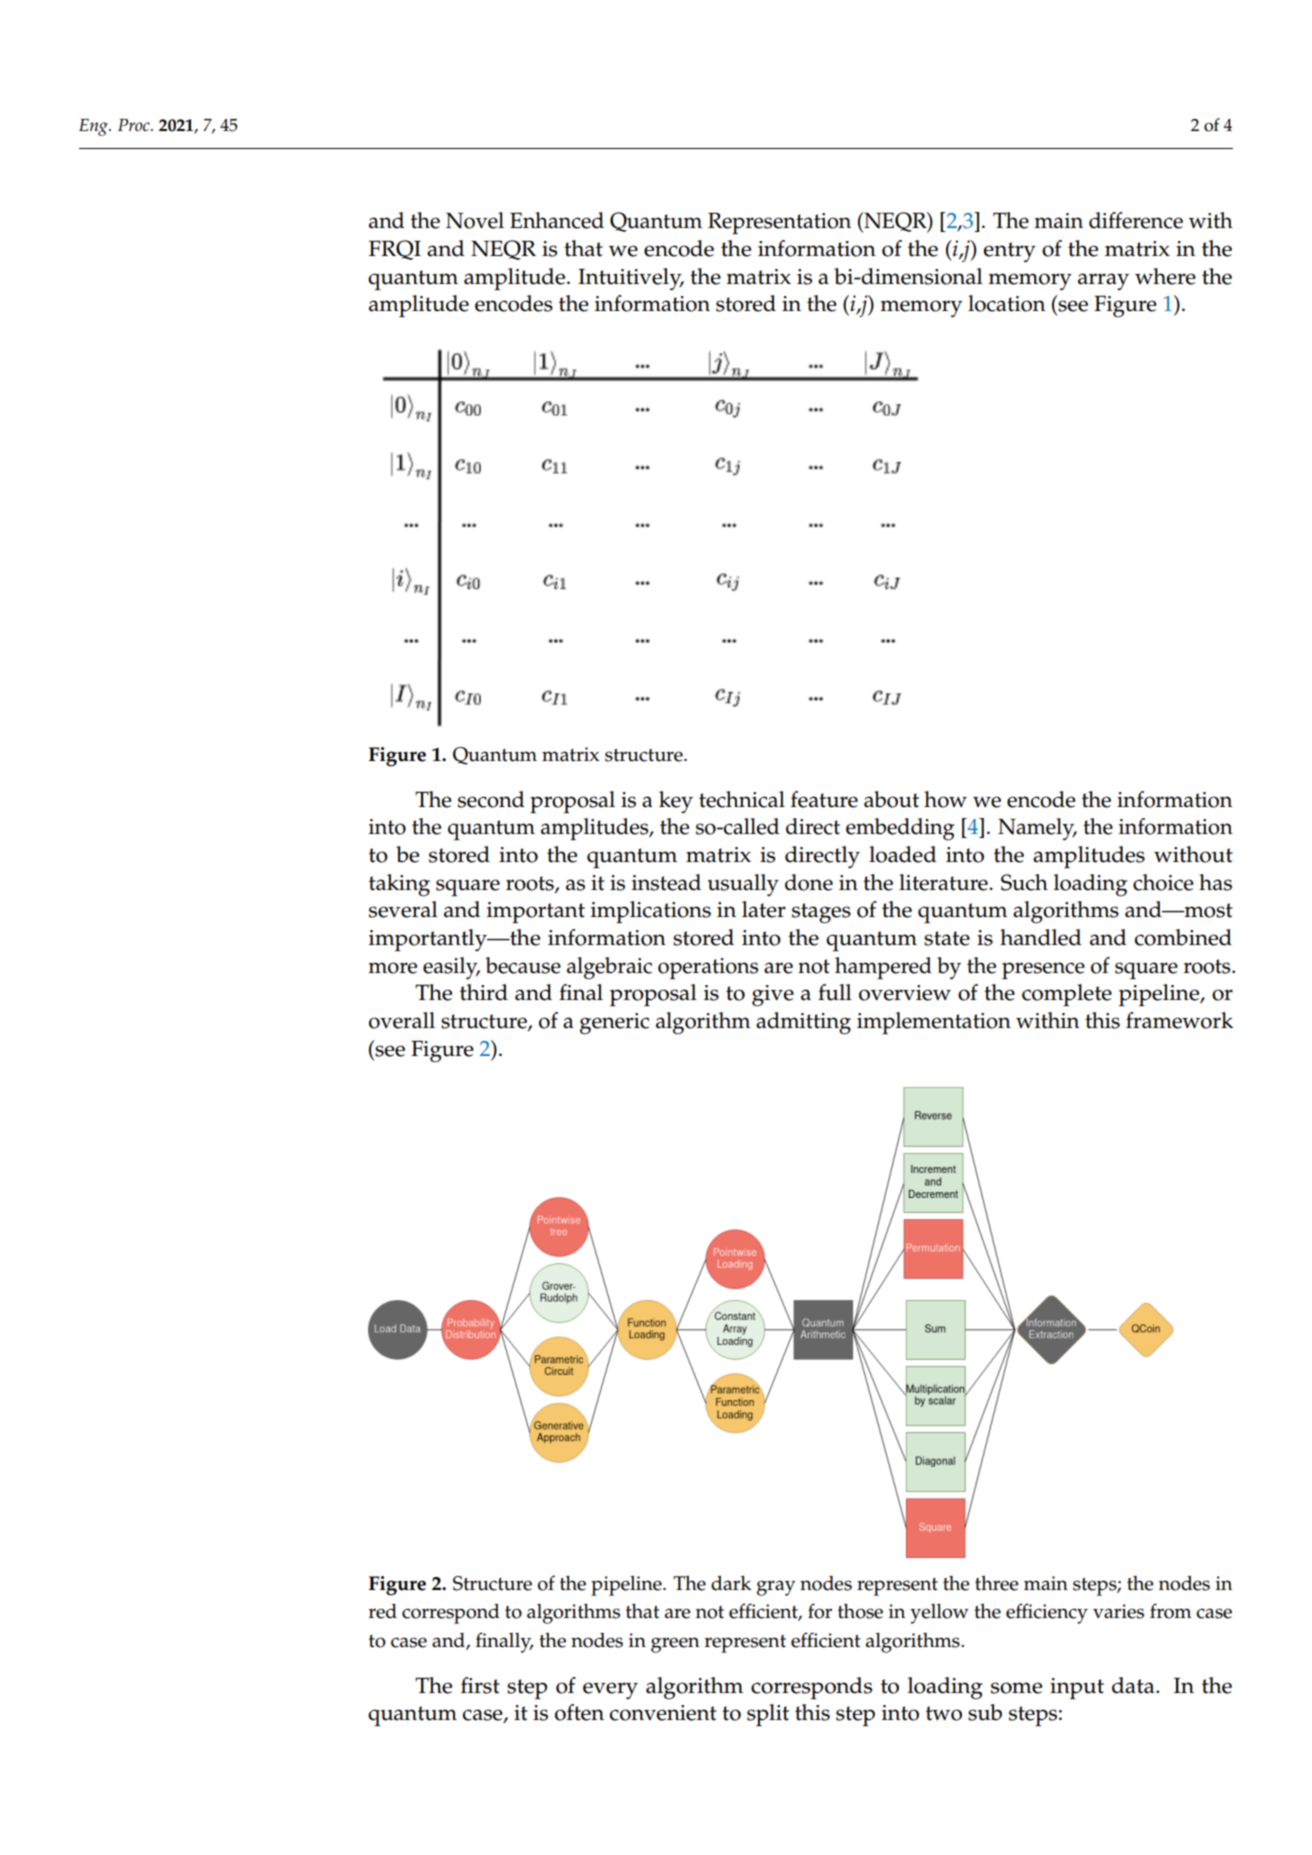 The height and width of the document is (1855, 1312). What do you see at coordinates (135, 125) in the document?
I see `Proc` at bounding box center [135, 125].
